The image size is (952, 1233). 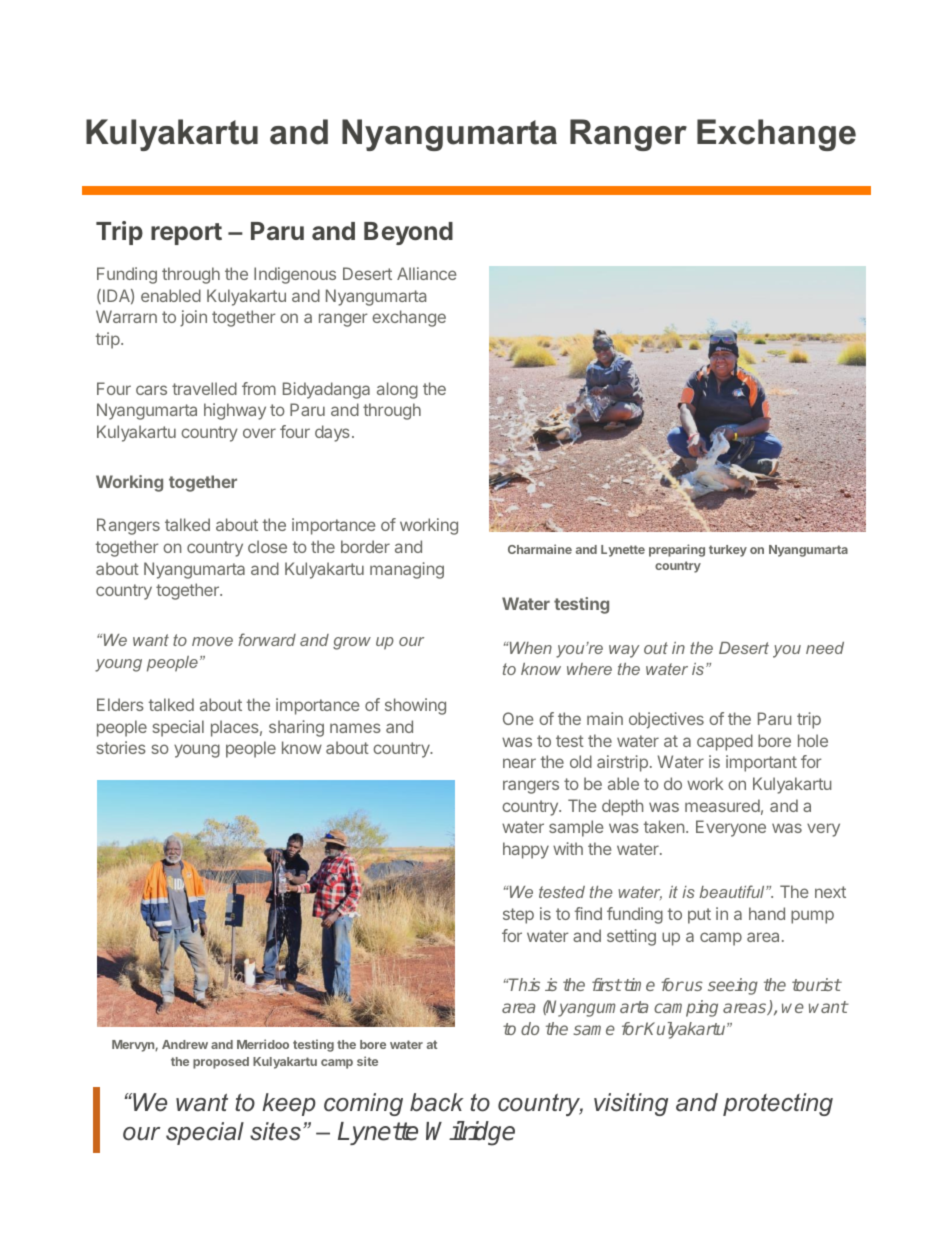 What do you see at coordinates (761, 763) in the page?
I see `important` at bounding box center [761, 763].
